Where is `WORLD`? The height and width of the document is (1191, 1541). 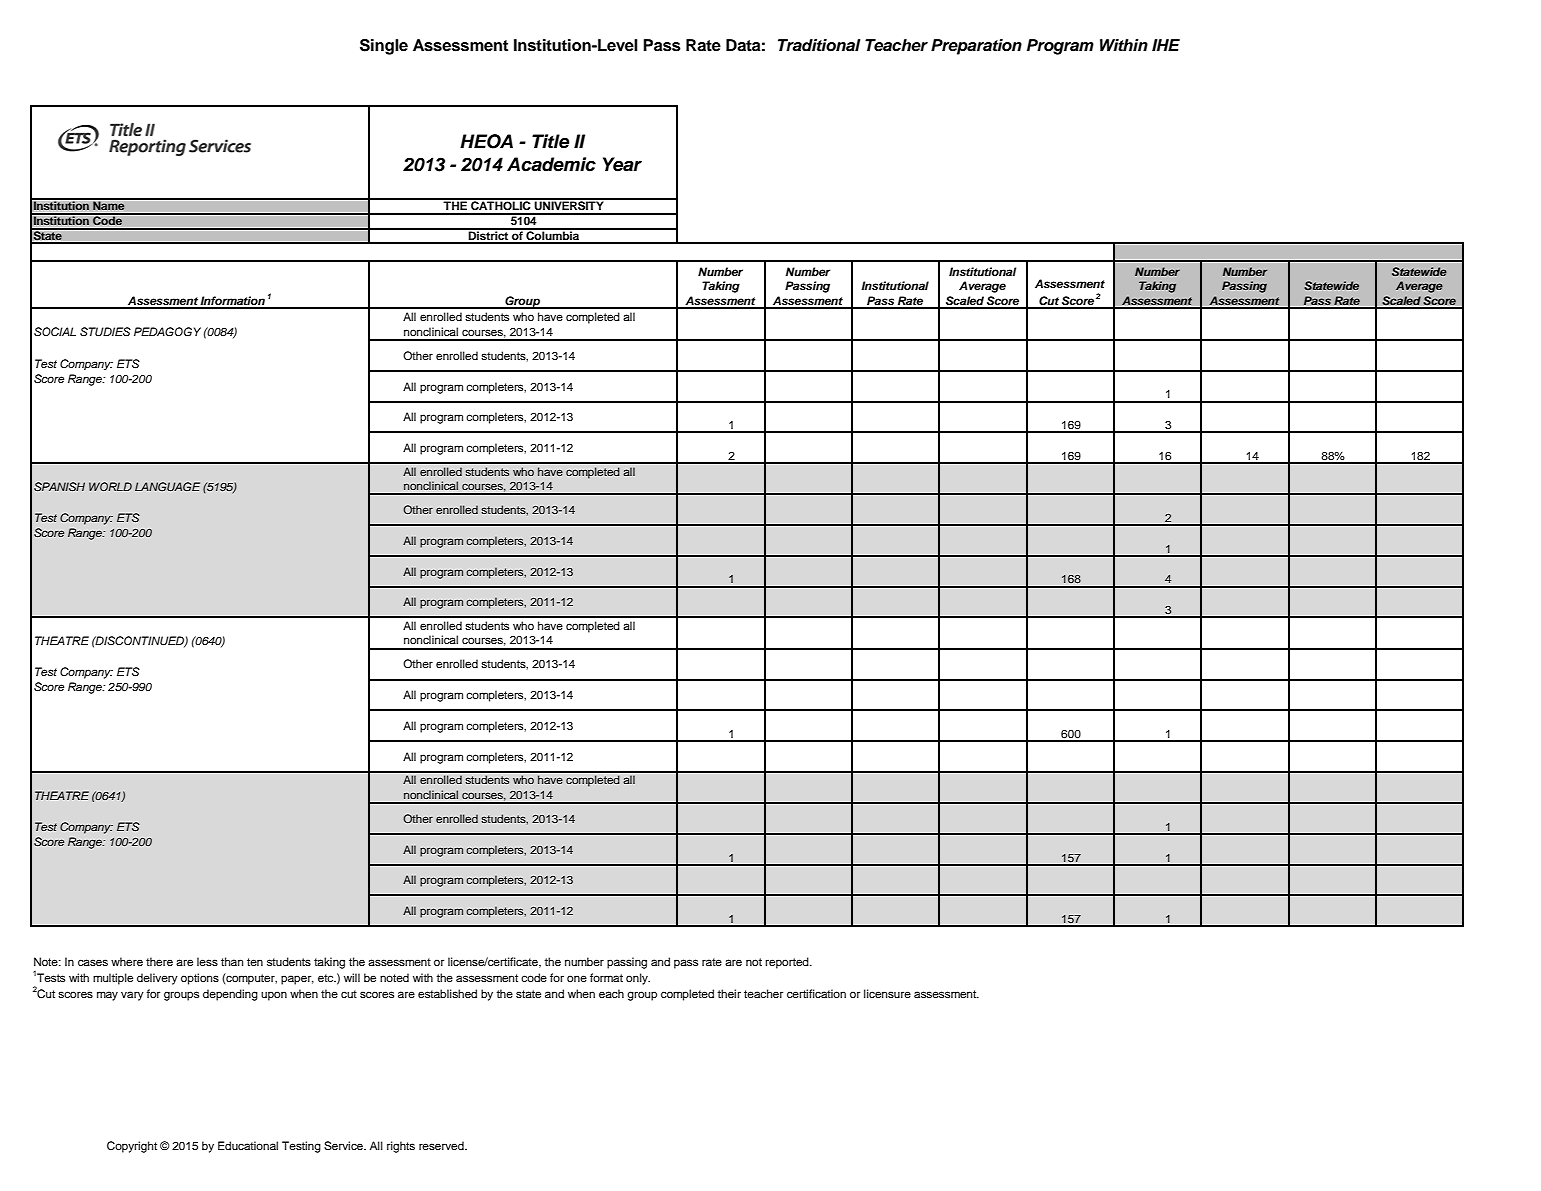
WORLD is located at coordinates (110, 486).
